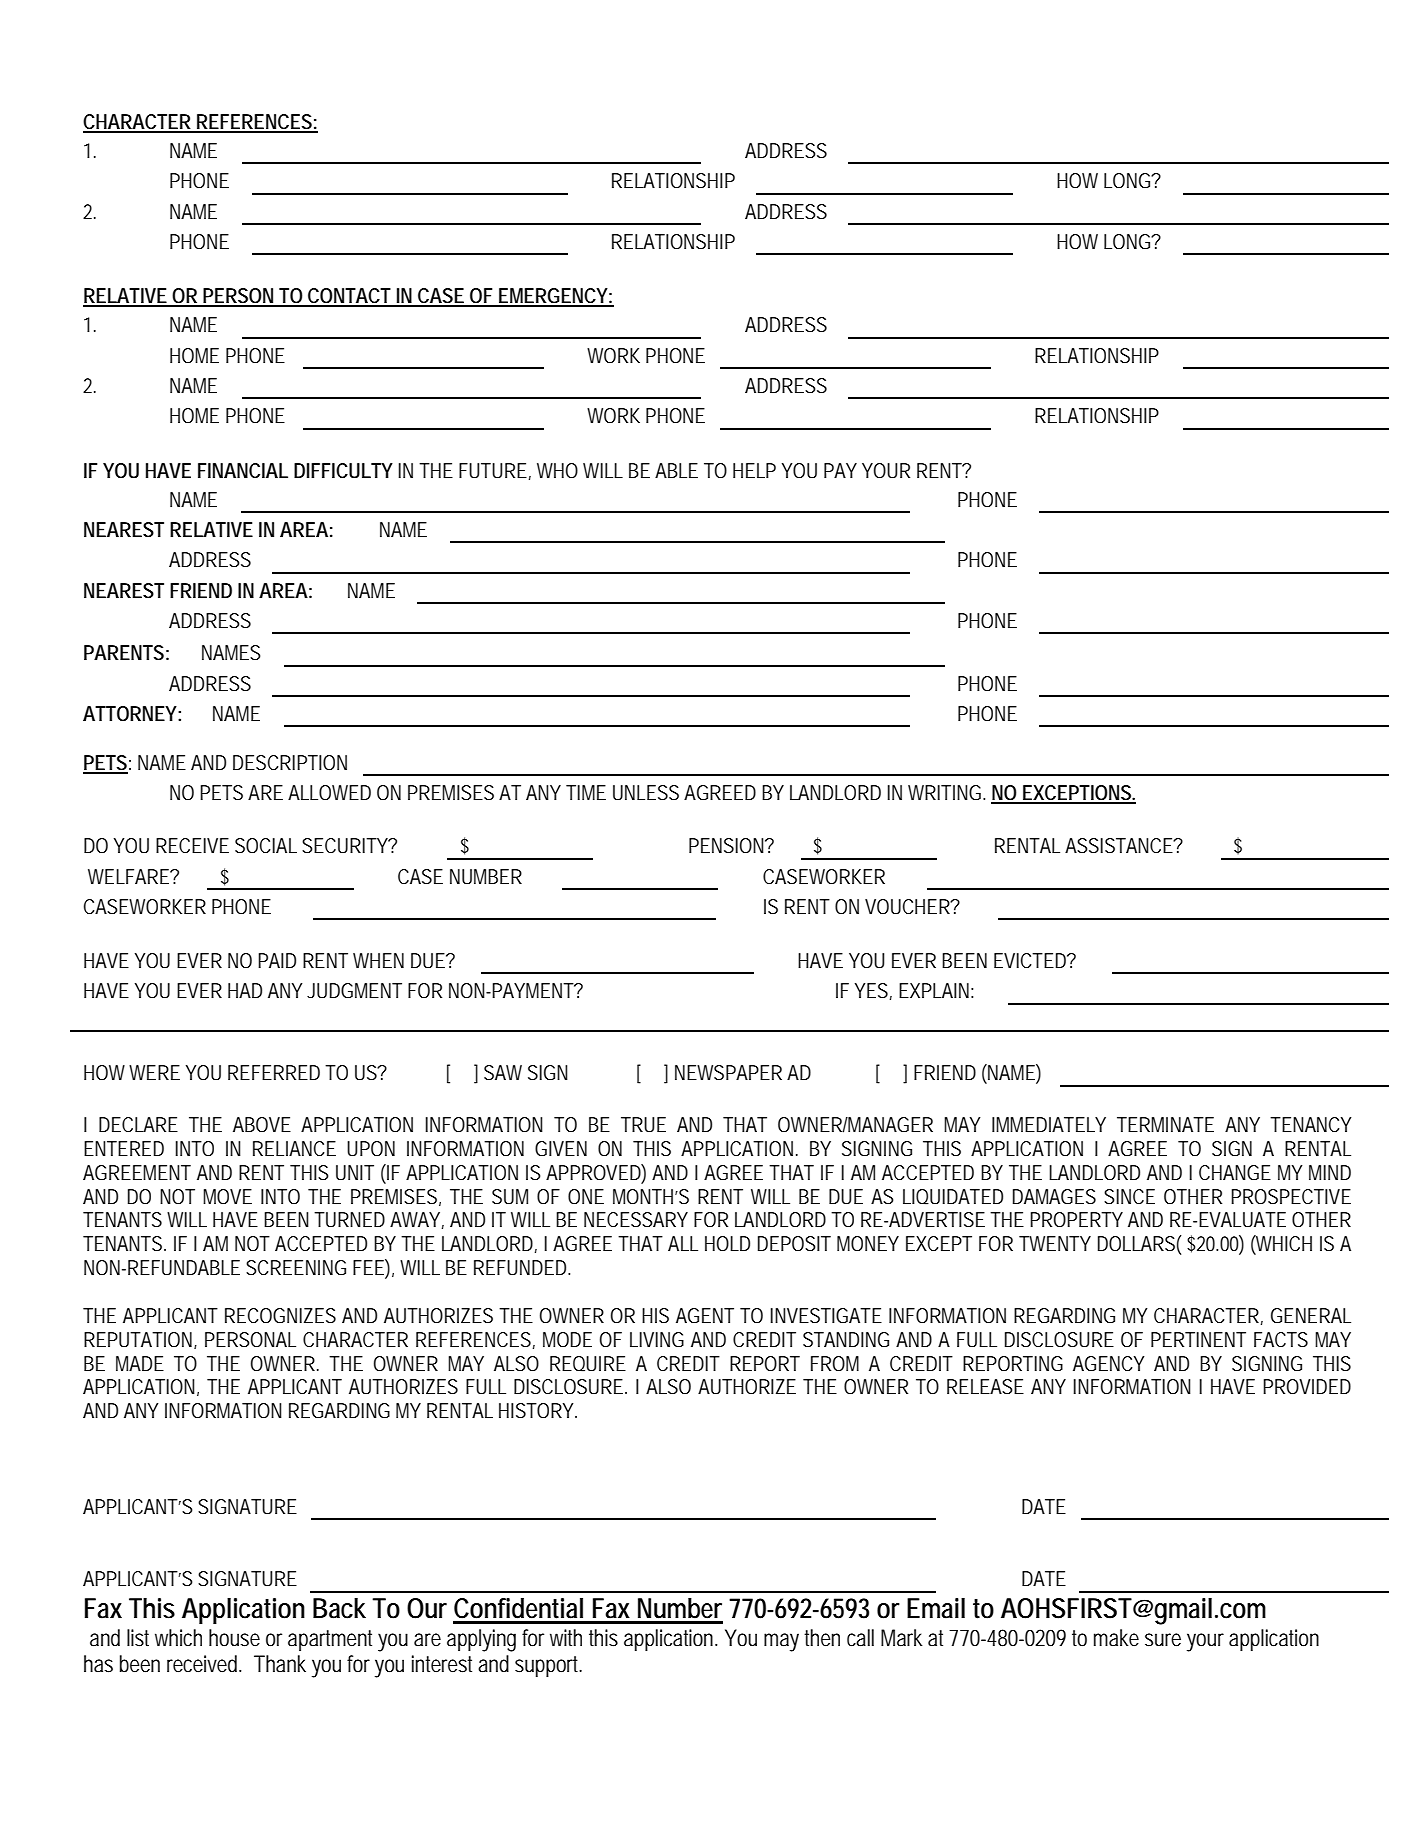  Describe the element at coordinates (727, 1244) in the document. I see `HOLD` at that location.
